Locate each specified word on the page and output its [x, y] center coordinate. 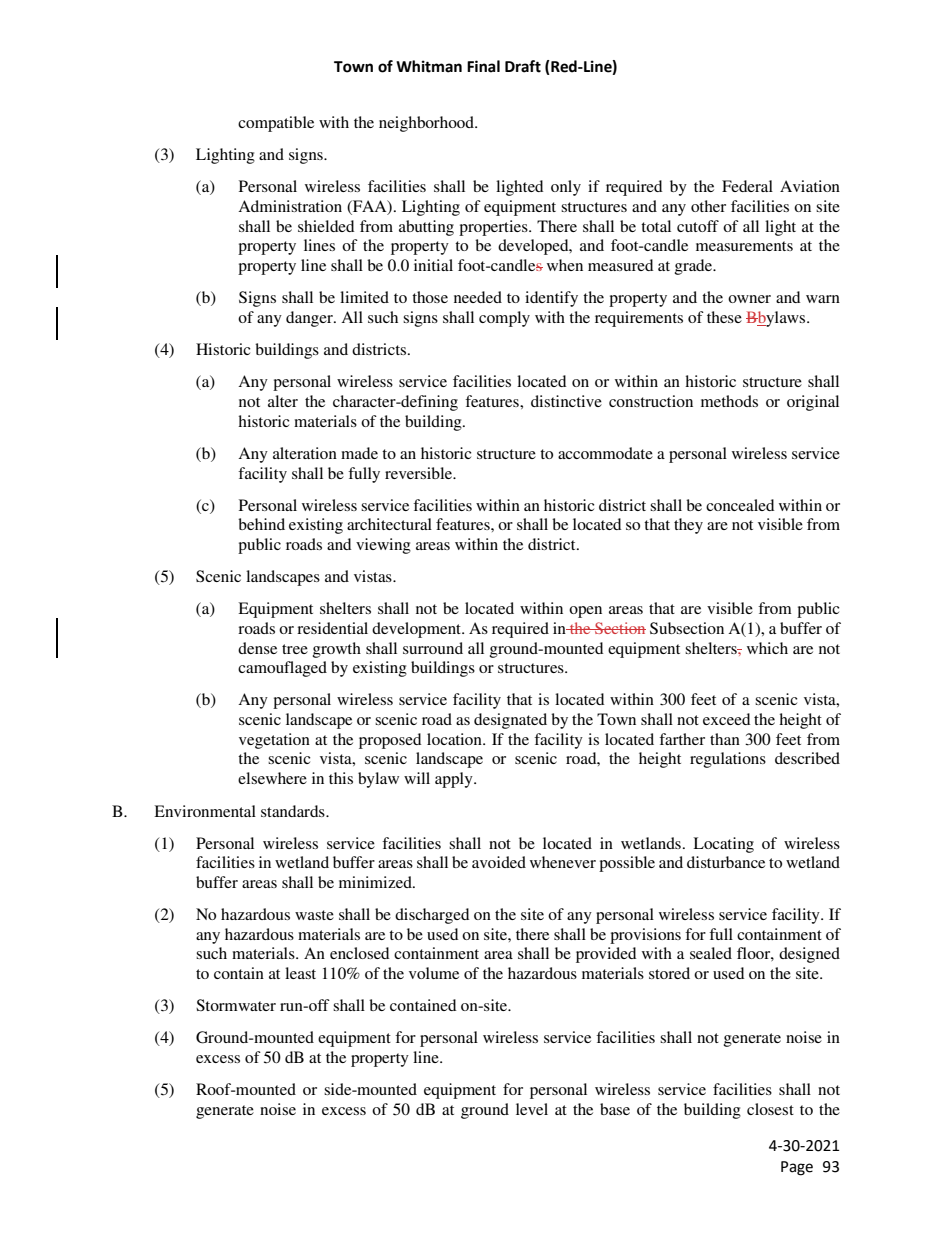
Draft [523, 66]
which [767, 648]
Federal [747, 186]
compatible [276, 124]
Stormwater [236, 1005]
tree [295, 649]
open [585, 612]
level [532, 1109]
